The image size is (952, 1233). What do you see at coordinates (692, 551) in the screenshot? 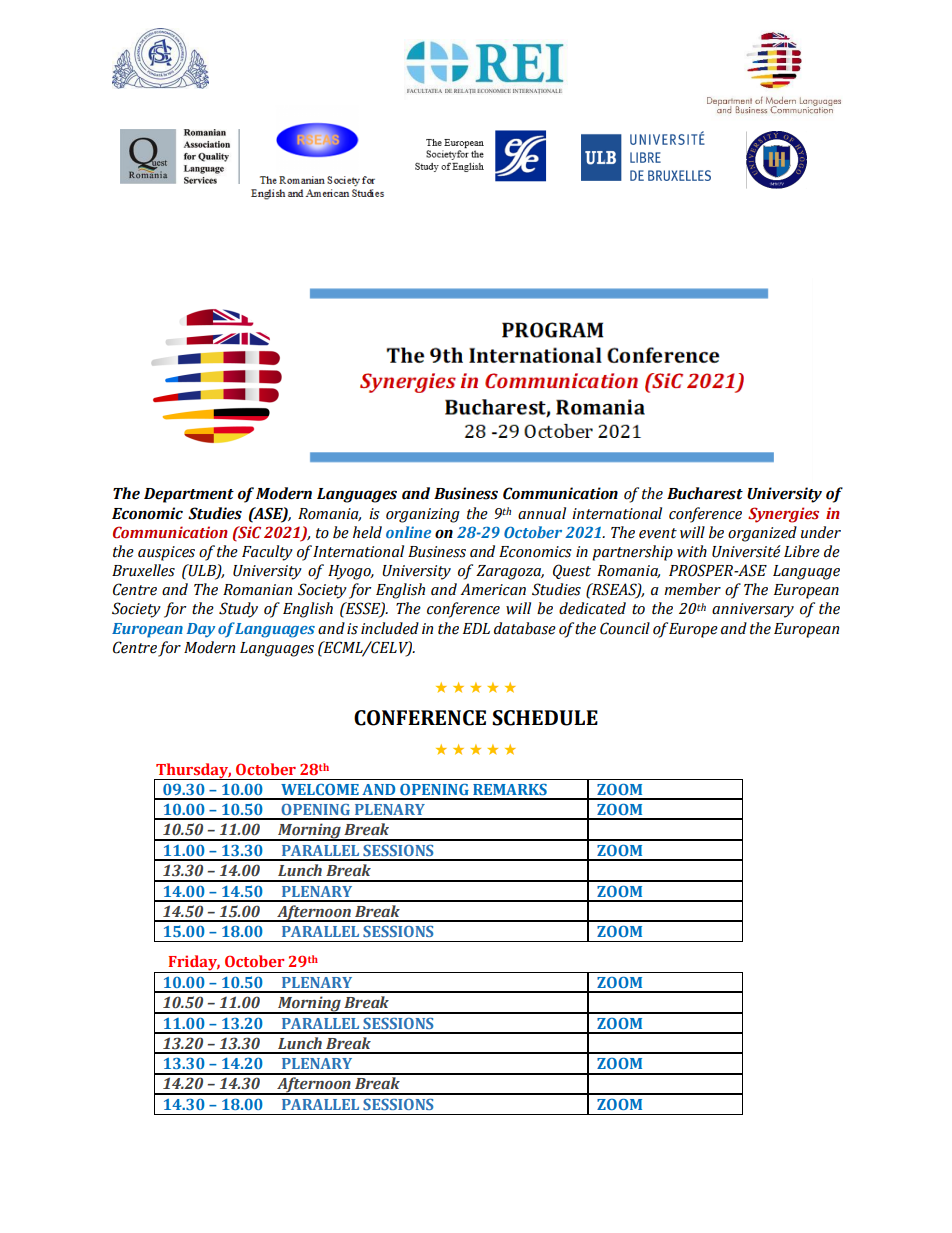
I see `with` at bounding box center [692, 551].
